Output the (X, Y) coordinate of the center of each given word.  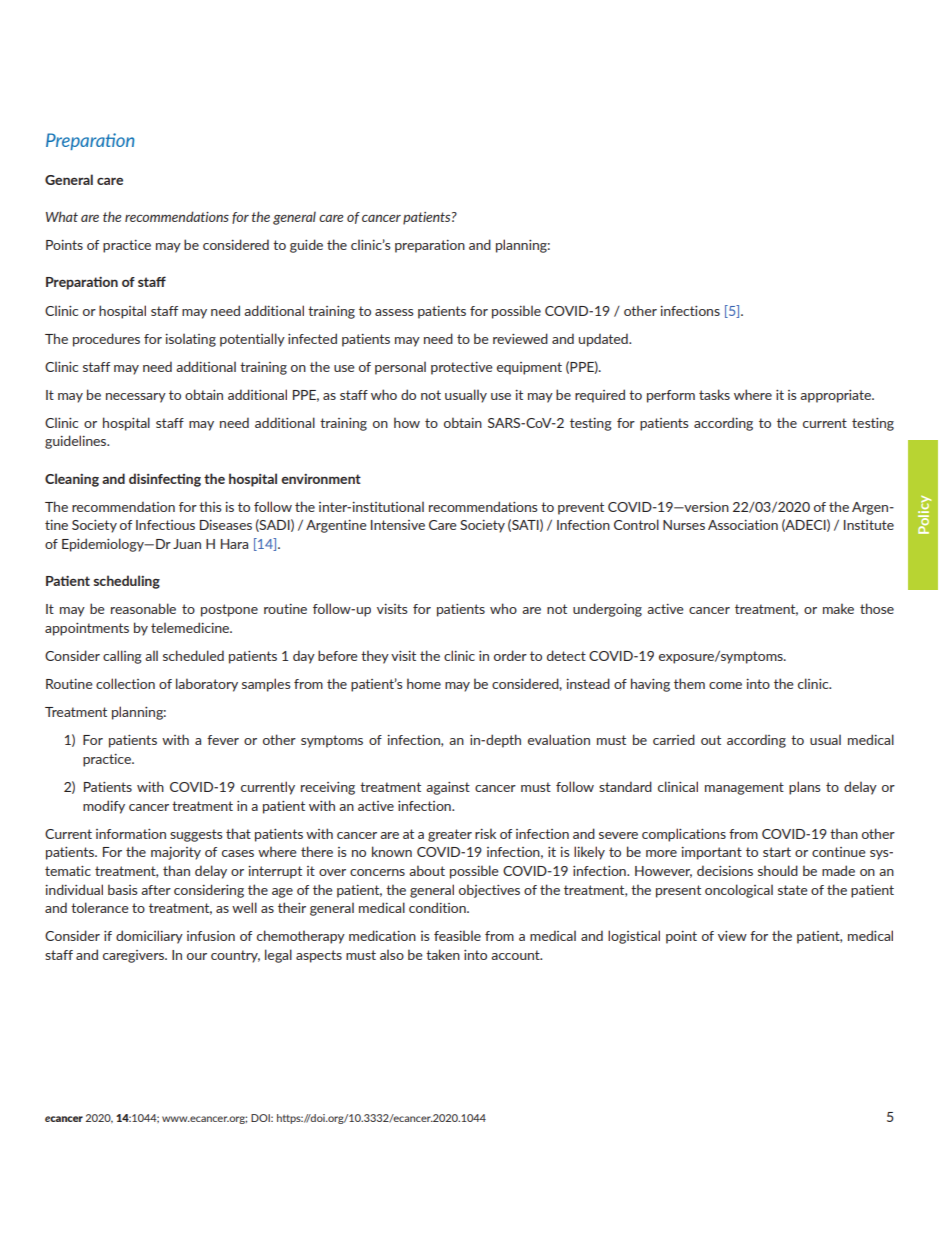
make (838, 608)
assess (394, 312)
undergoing (607, 610)
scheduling (127, 582)
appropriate (837, 396)
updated (604, 340)
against (448, 788)
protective (462, 368)
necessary (136, 398)
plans (805, 788)
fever (223, 740)
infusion (211, 936)
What (62, 216)
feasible (457, 935)
